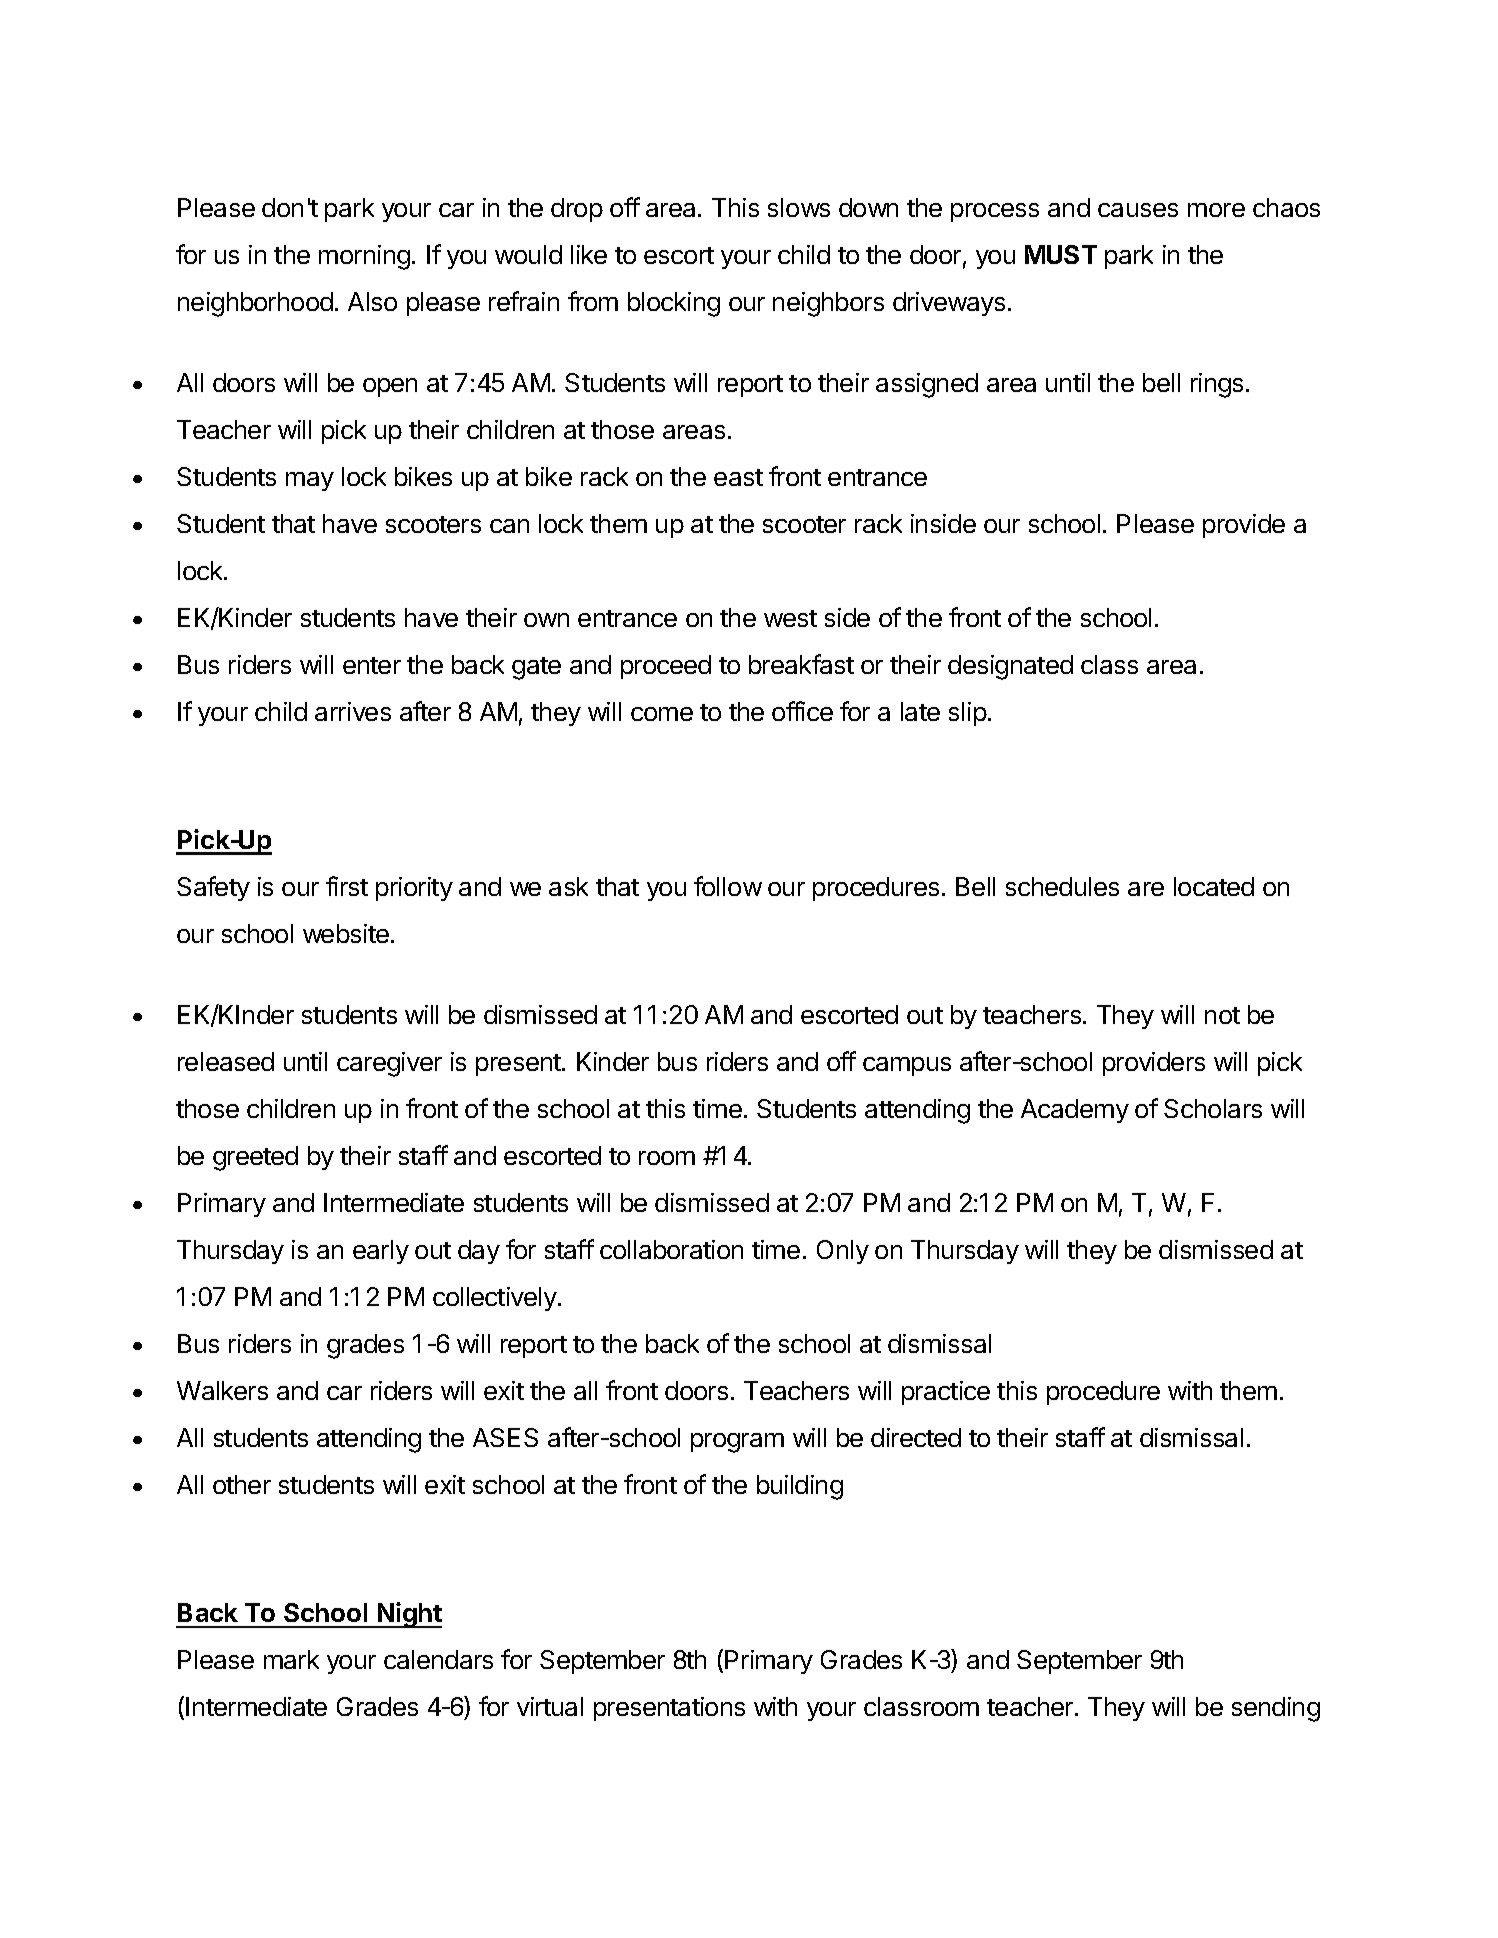 The image size is (1498, 1938). I want to click on website, so click(346, 933).
